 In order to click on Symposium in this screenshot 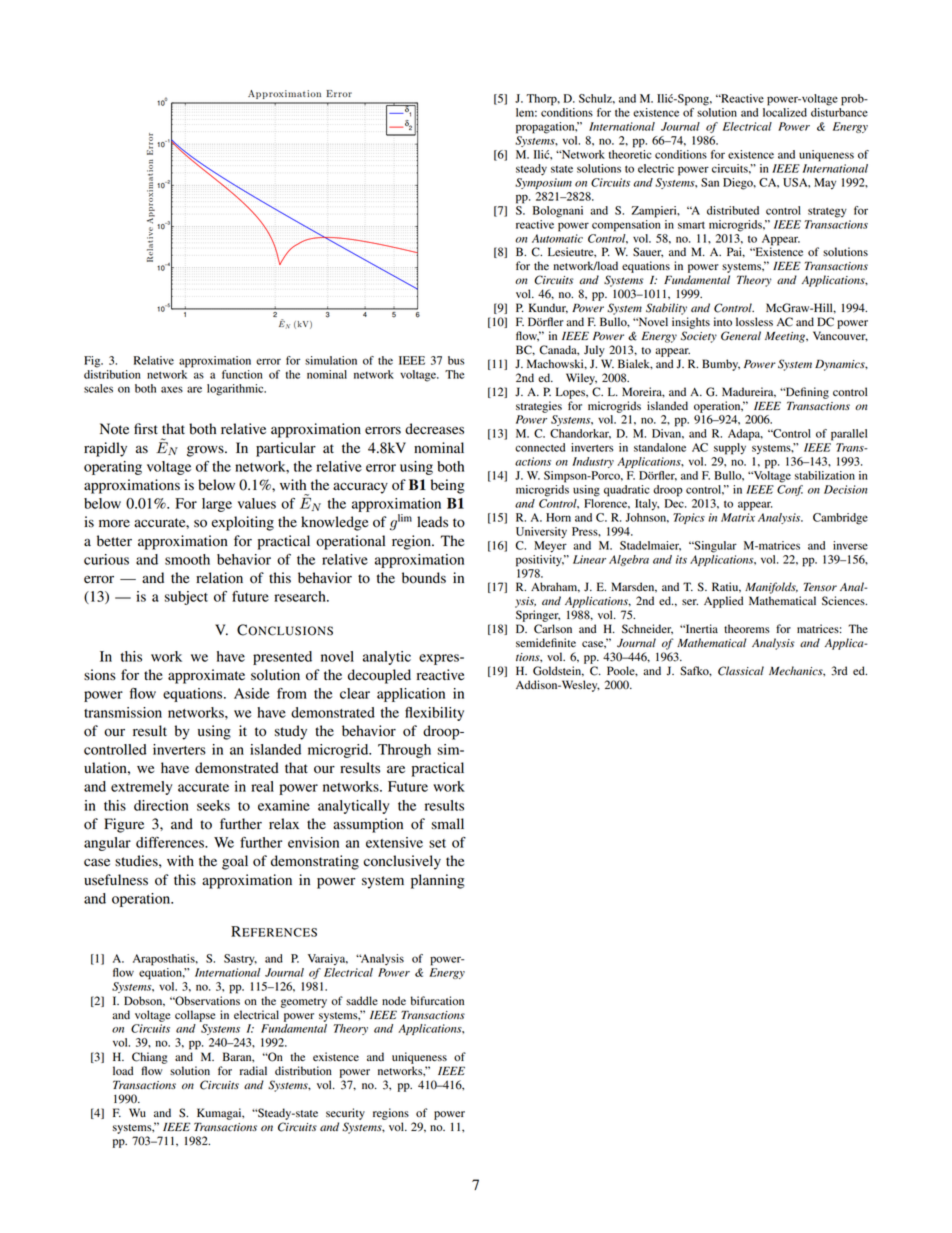, I will do `click(543, 183)`.
